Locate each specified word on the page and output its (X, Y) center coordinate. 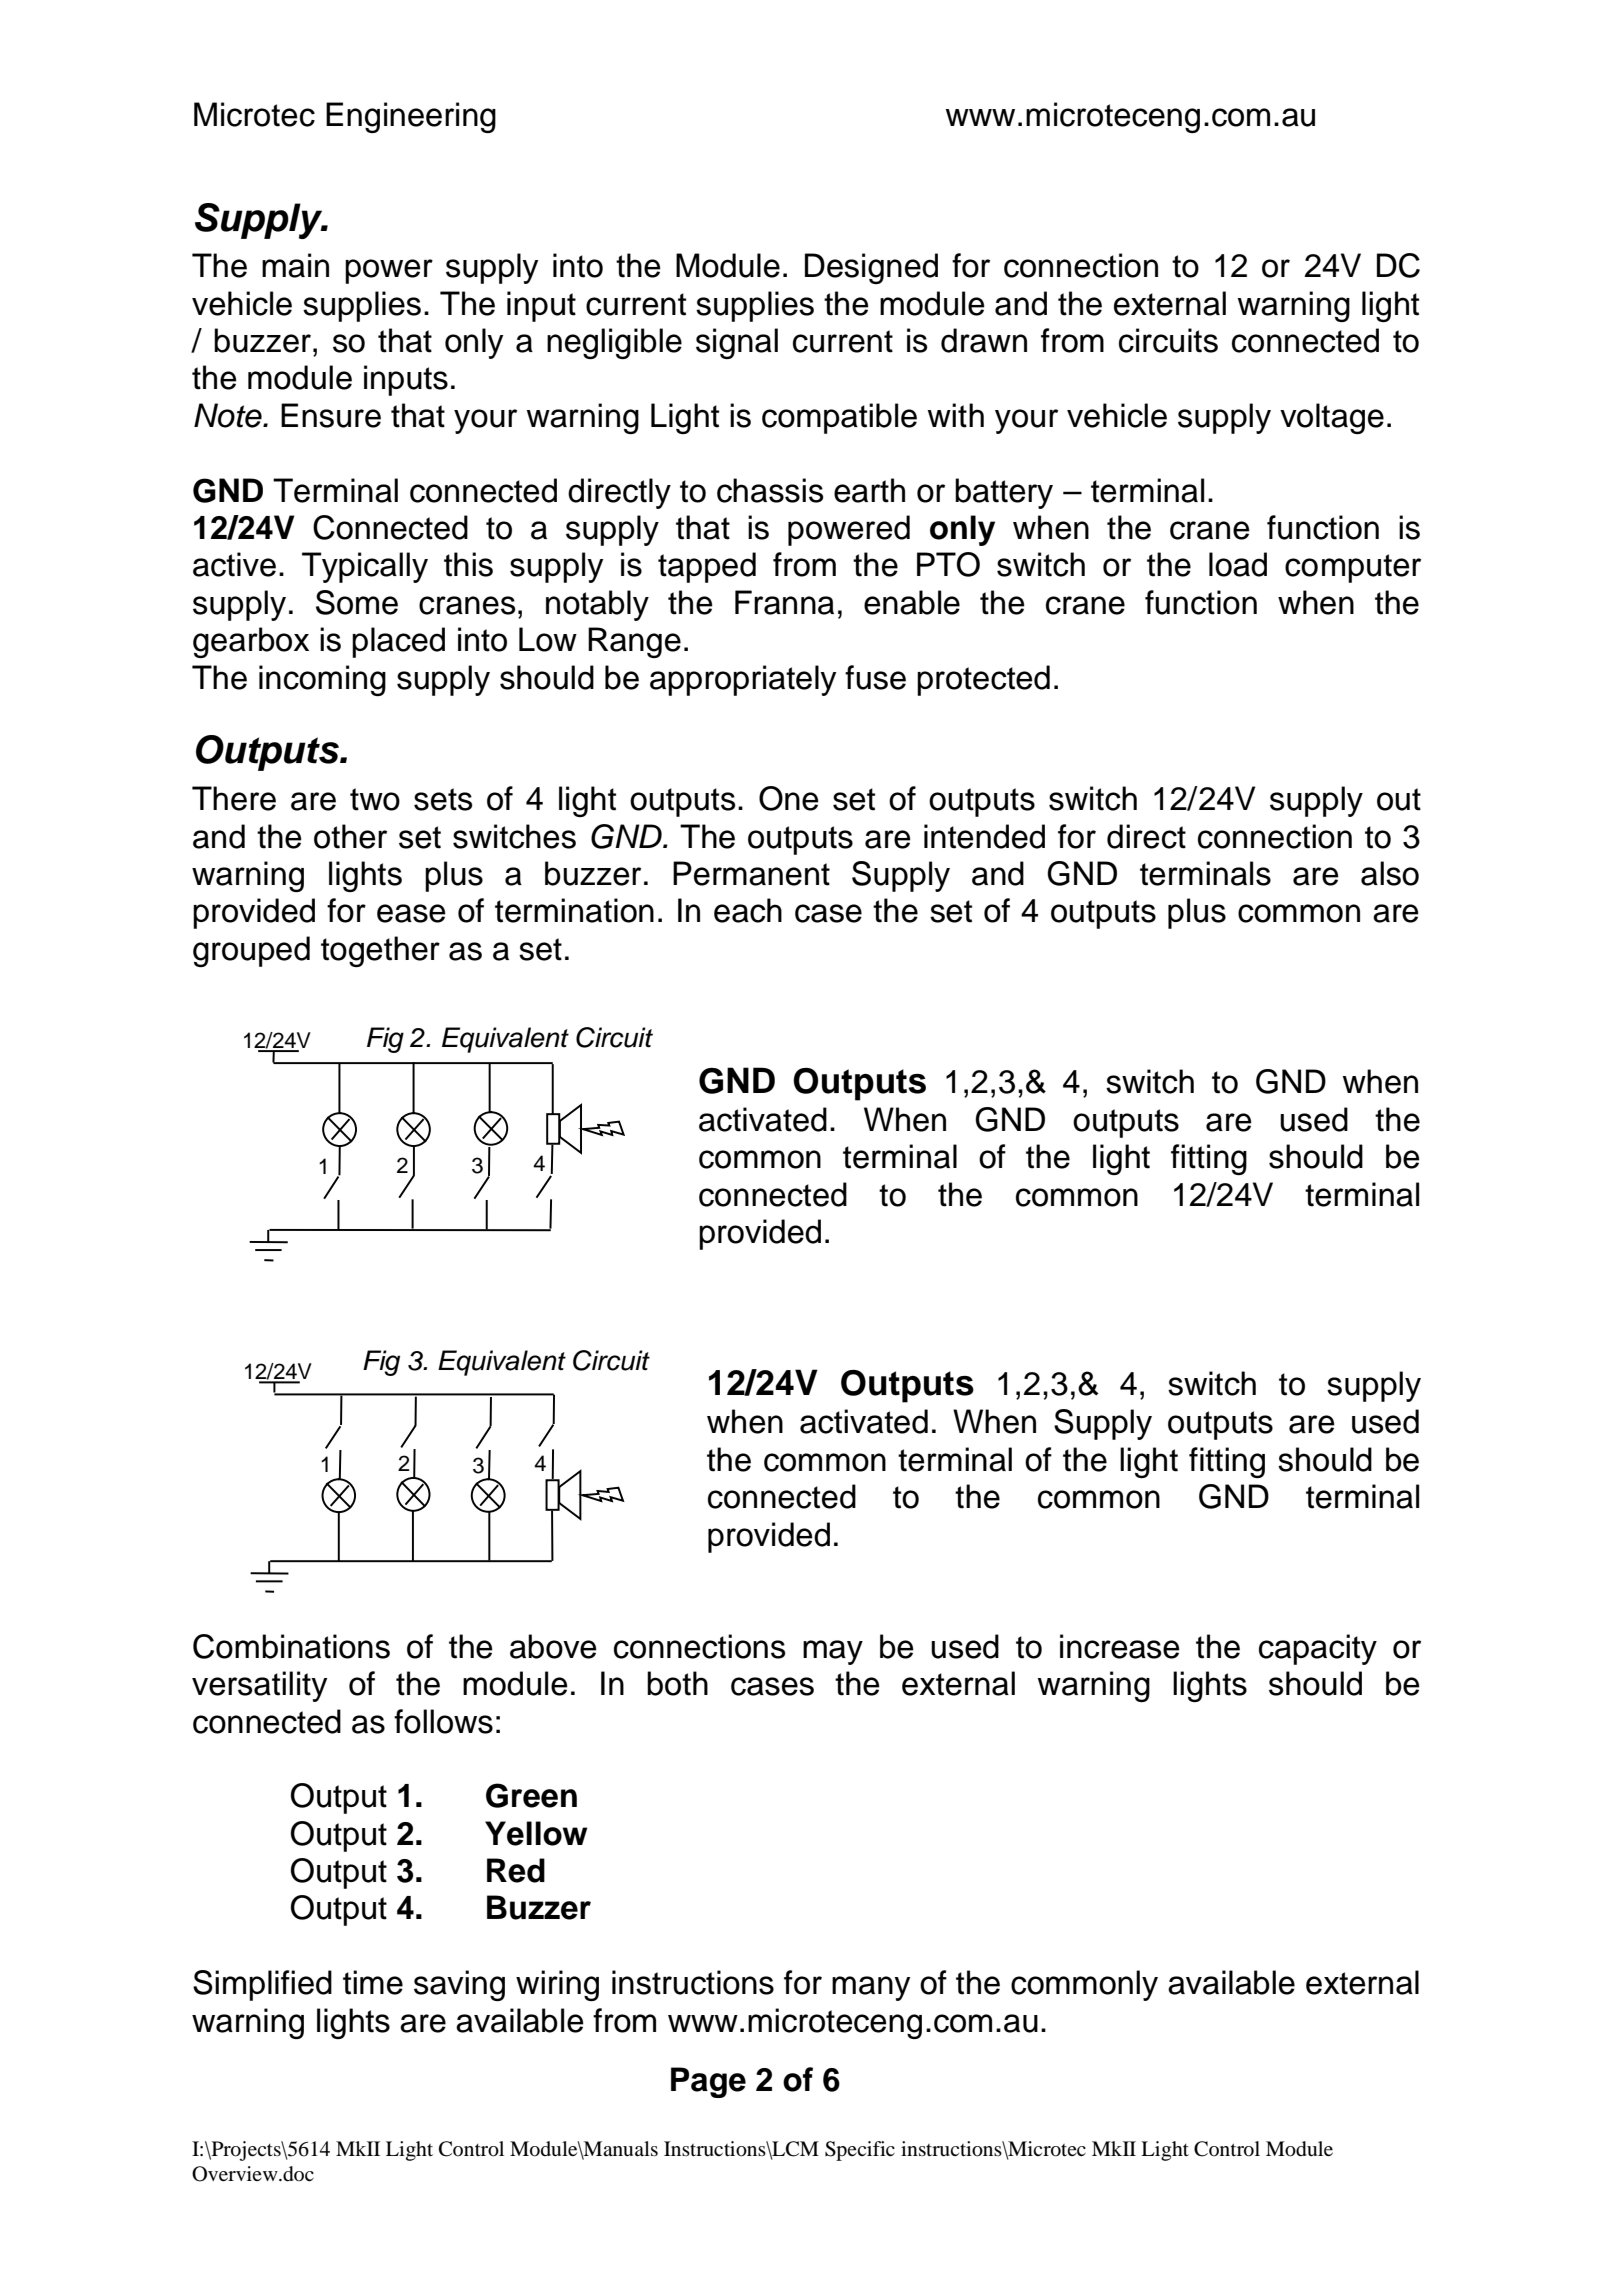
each (748, 910)
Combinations (291, 1646)
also (1390, 873)
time (373, 1982)
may (833, 1652)
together (380, 951)
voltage (1332, 418)
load (1238, 564)
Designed (871, 268)
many (871, 1988)
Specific (860, 2151)
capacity (1318, 1649)
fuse (875, 677)
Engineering (411, 117)
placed (398, 642)
